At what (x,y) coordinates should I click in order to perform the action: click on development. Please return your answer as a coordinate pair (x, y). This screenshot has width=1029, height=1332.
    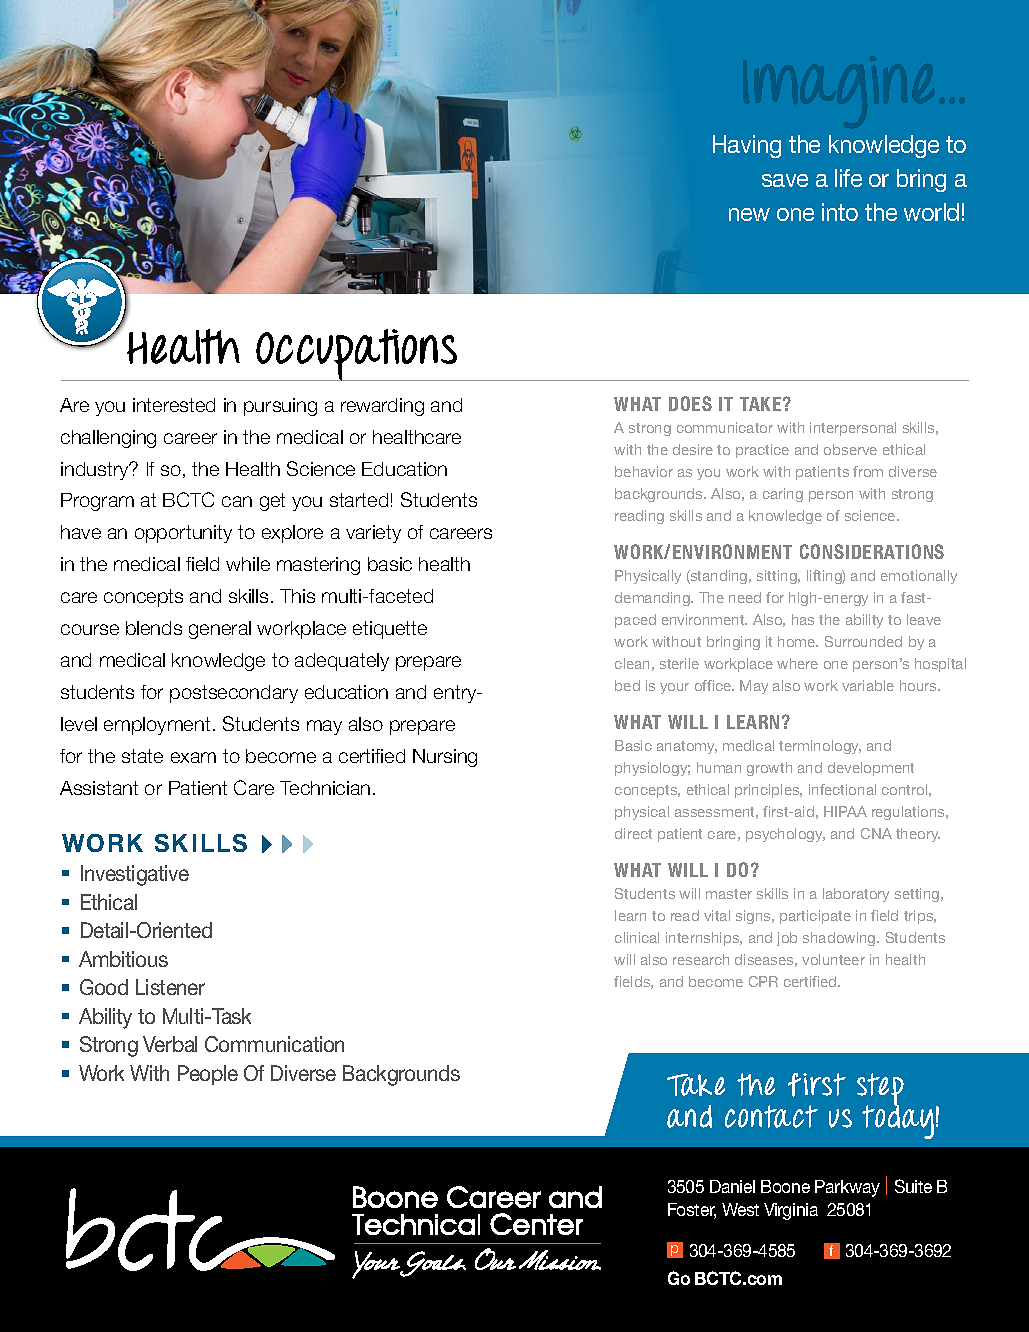
    Looking at the image, I should click on (871, 769).
